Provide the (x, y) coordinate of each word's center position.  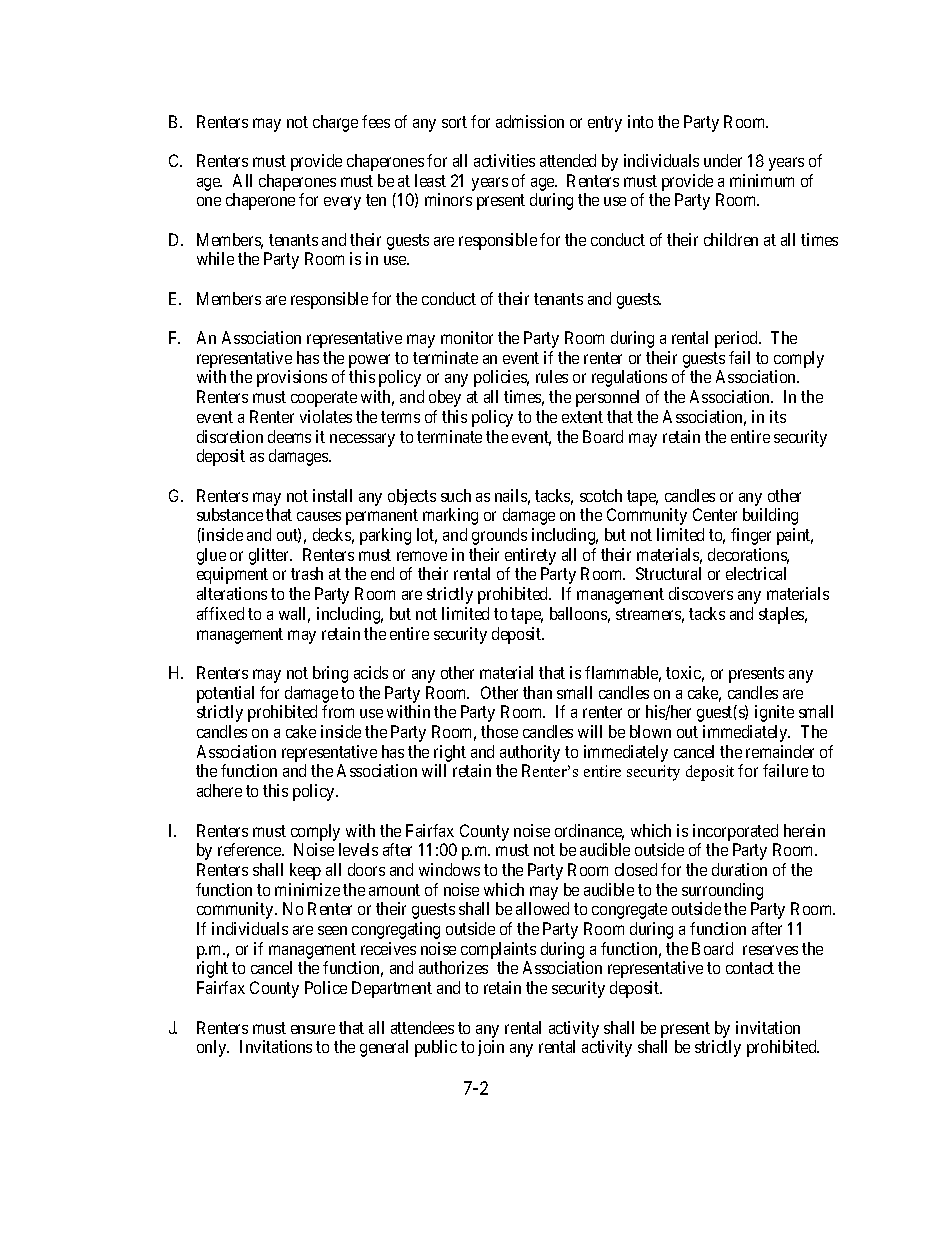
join (491, 1048)
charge (335, 123)
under (723, 160)
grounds (499, 536)
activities (504, 160)
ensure (313, 1029)
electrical (756, 573)
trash (307, 573)
